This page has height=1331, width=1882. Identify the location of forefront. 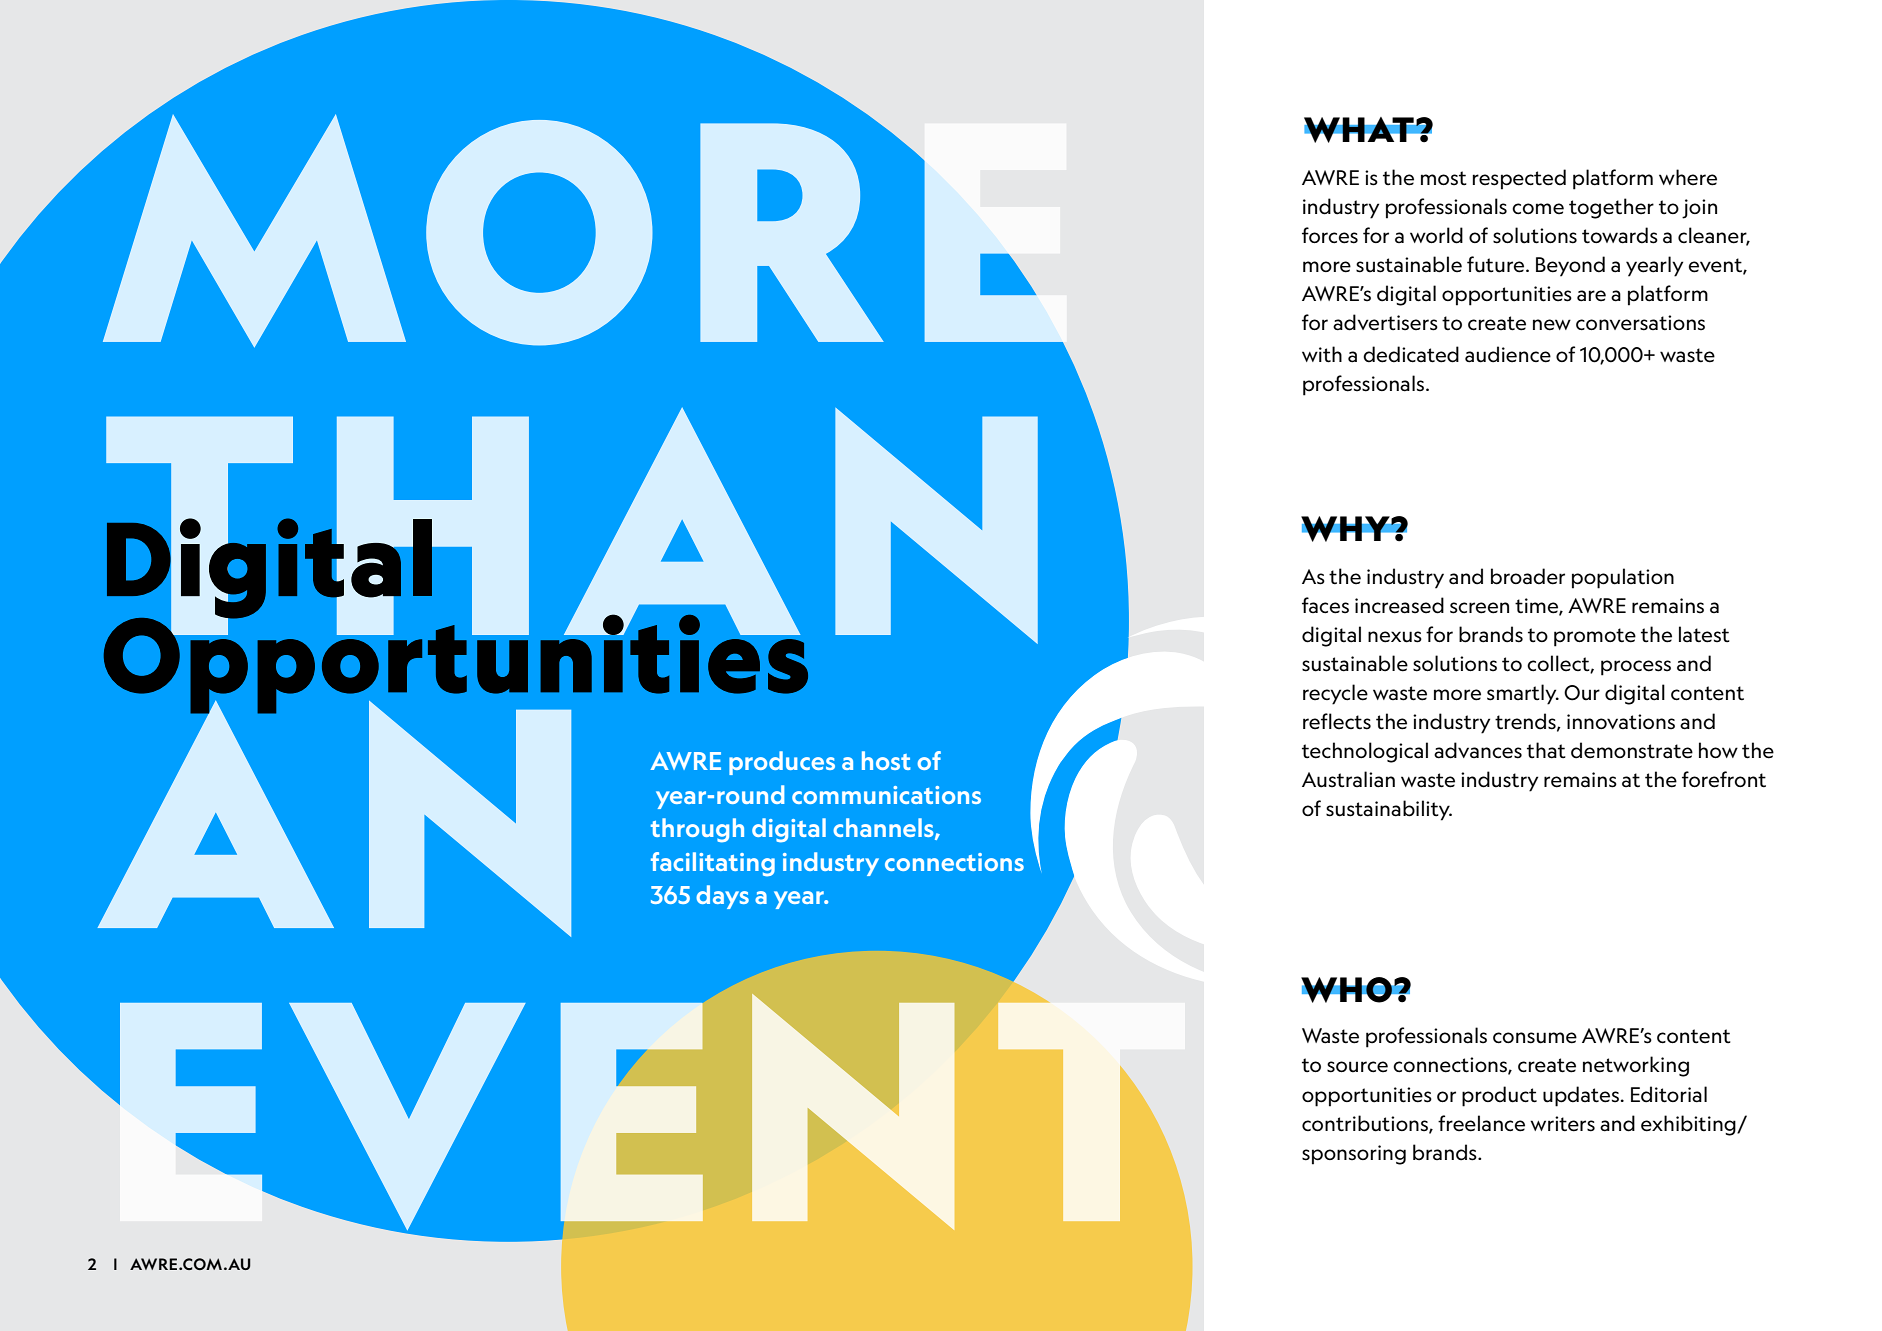
(1724, 779).
